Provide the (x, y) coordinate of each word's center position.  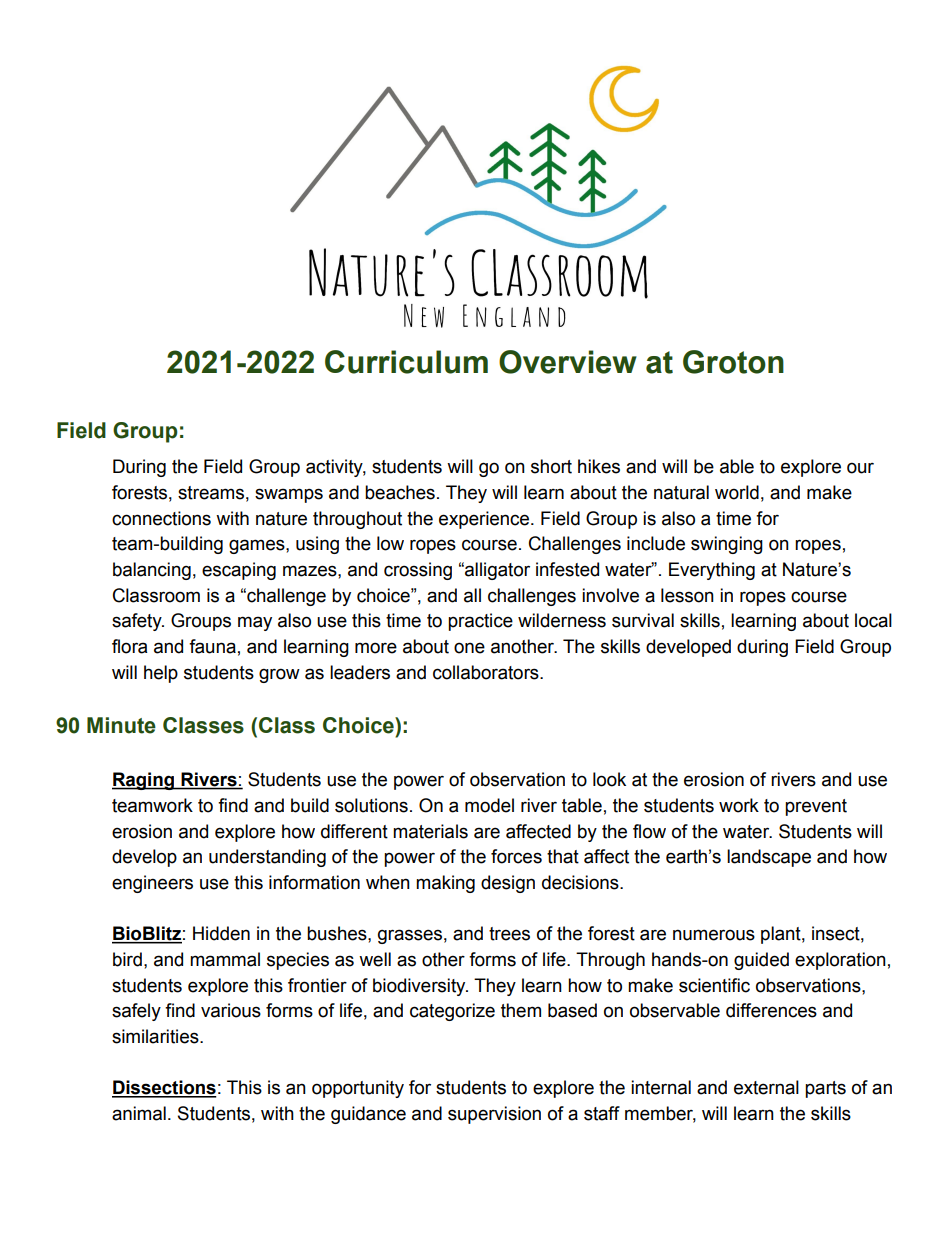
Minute (121, 725)
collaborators (487, 672)
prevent (816, 807)
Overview (568, 362)
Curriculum (406, 362)
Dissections (164, 1088)
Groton (733, 362)
